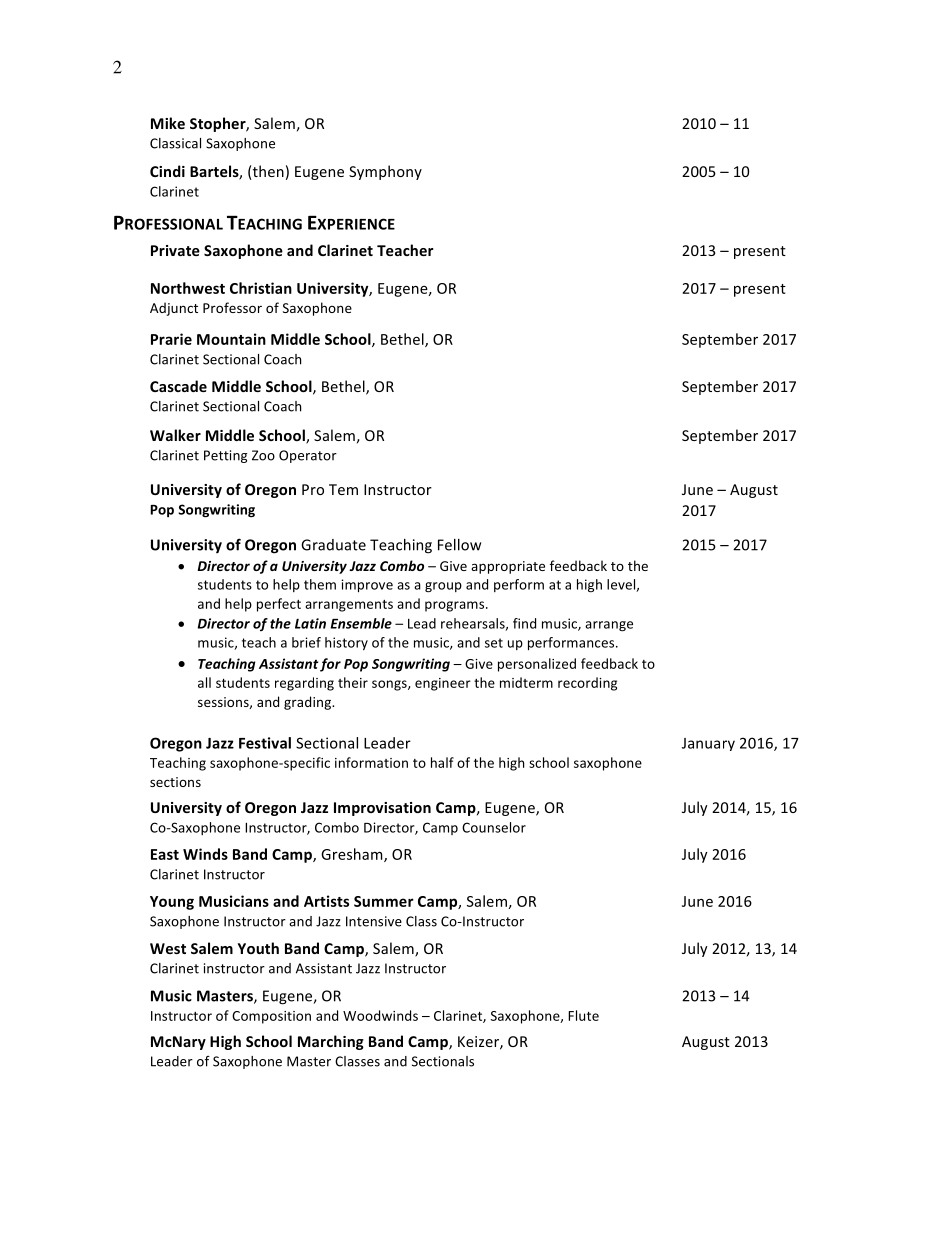 The image size is (952, 1233). What do you see at coordinates (168, 123) in the page?
I see `Mike` at bounding box center [168, 123].
